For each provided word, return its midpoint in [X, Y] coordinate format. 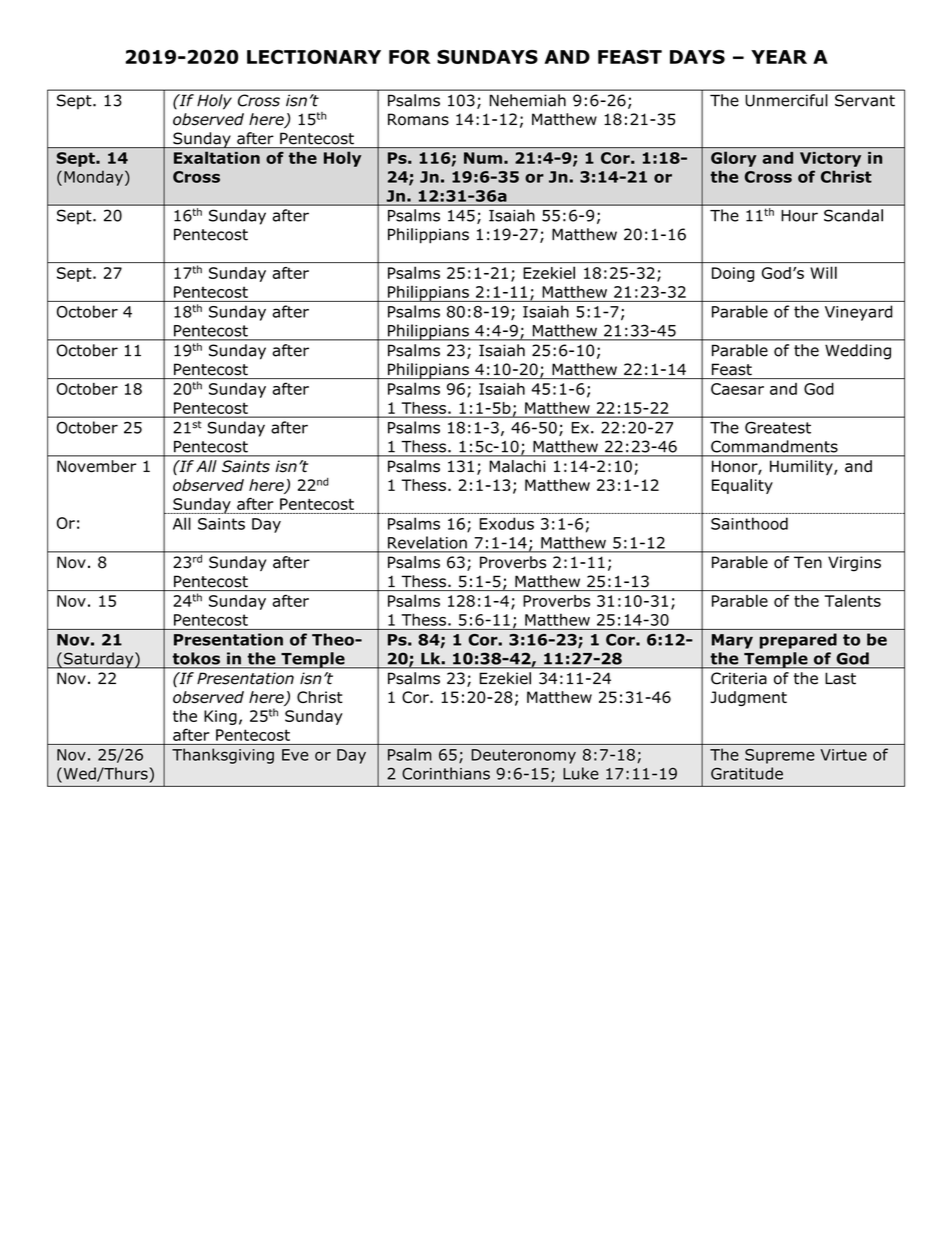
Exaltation [217, 158]
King [220, 717]
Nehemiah [528, 100]
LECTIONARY [314, 56]
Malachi [517, 466]
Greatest [778, 427]
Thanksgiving [223, 756]
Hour [799, 216]
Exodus [506, 523]
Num [483, 158]
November [97, 466]
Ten [808, 562]
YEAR [779, 57]
